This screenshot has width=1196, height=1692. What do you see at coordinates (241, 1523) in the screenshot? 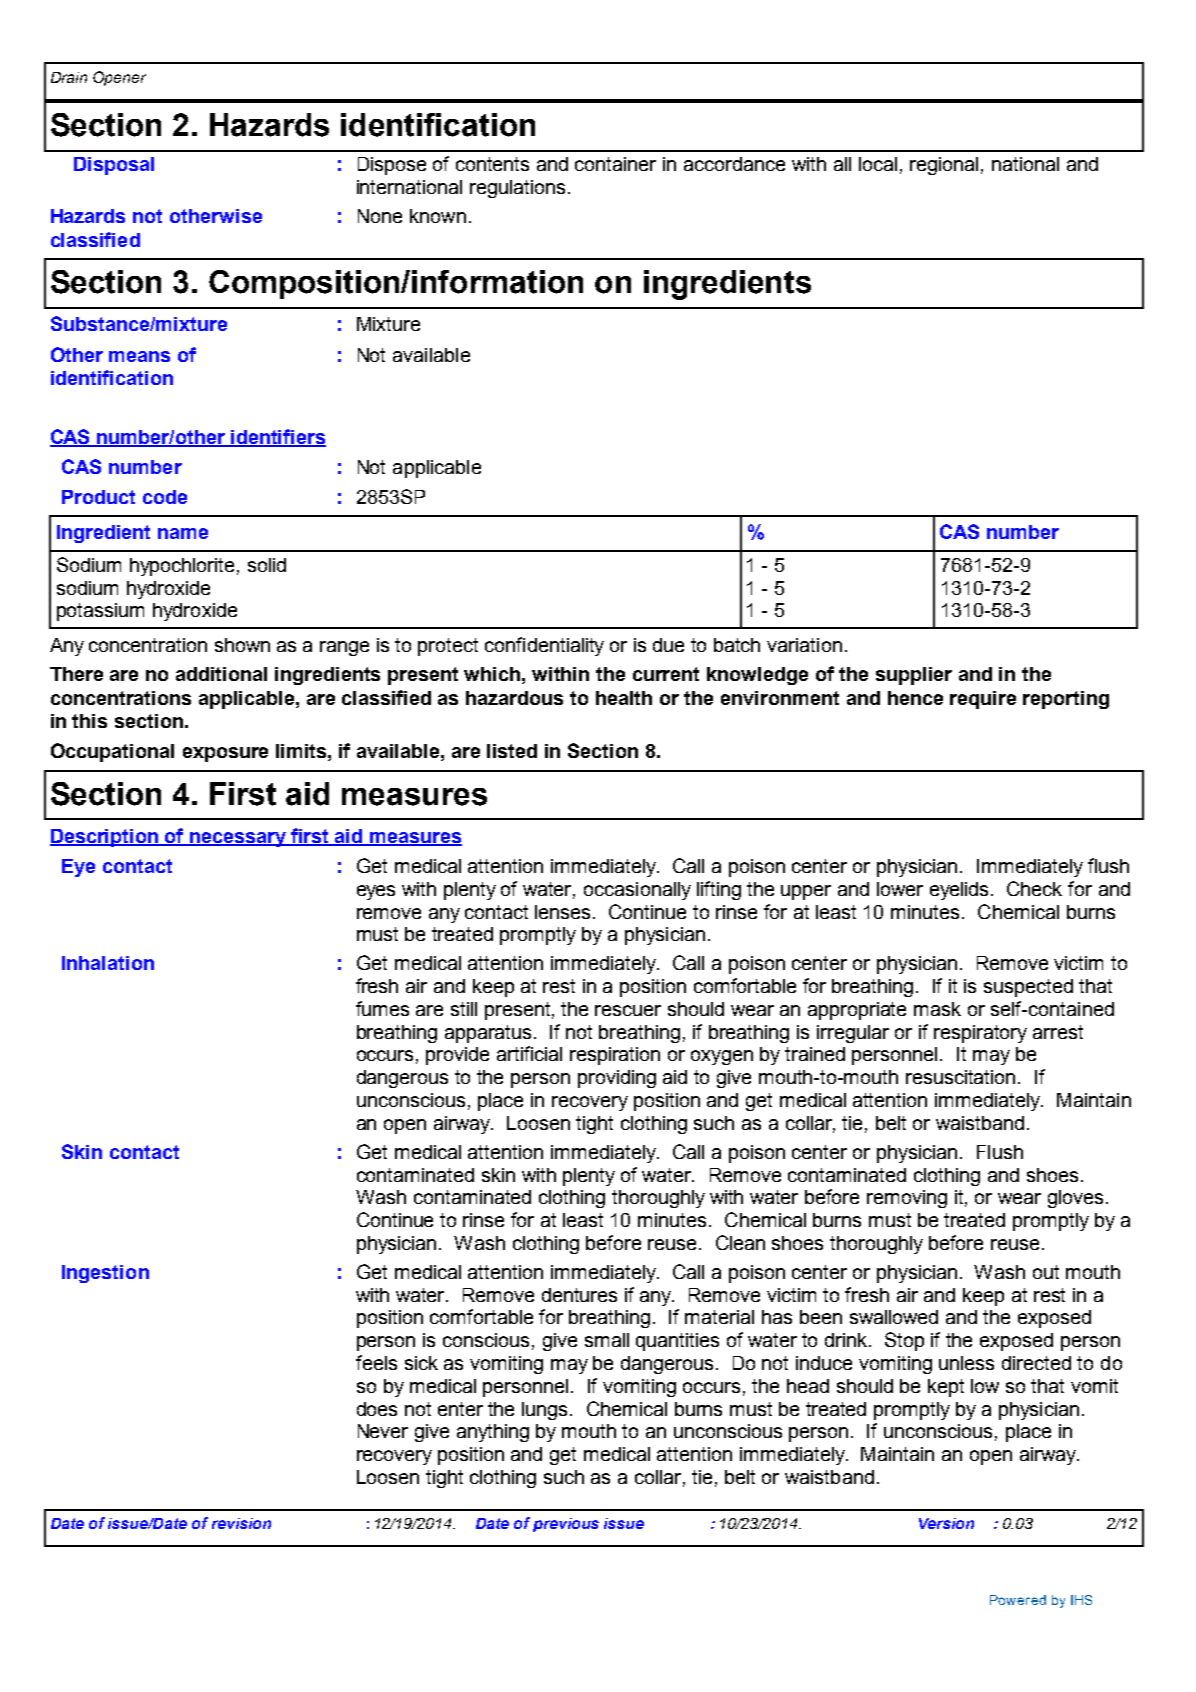
I see `revision` at bounding box center [241, 1523].
